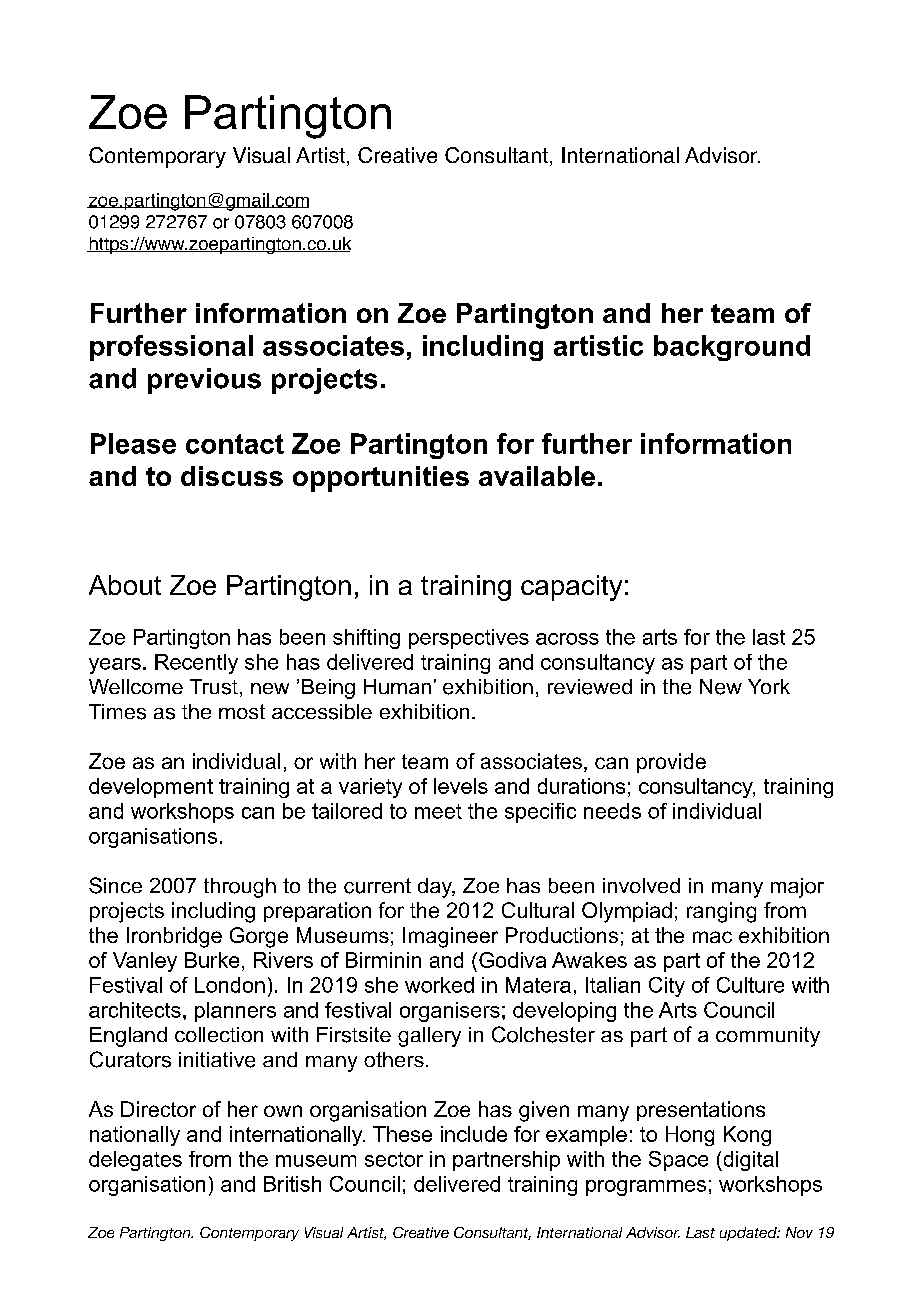  I want to click on programmes, so click(646, 1188).
